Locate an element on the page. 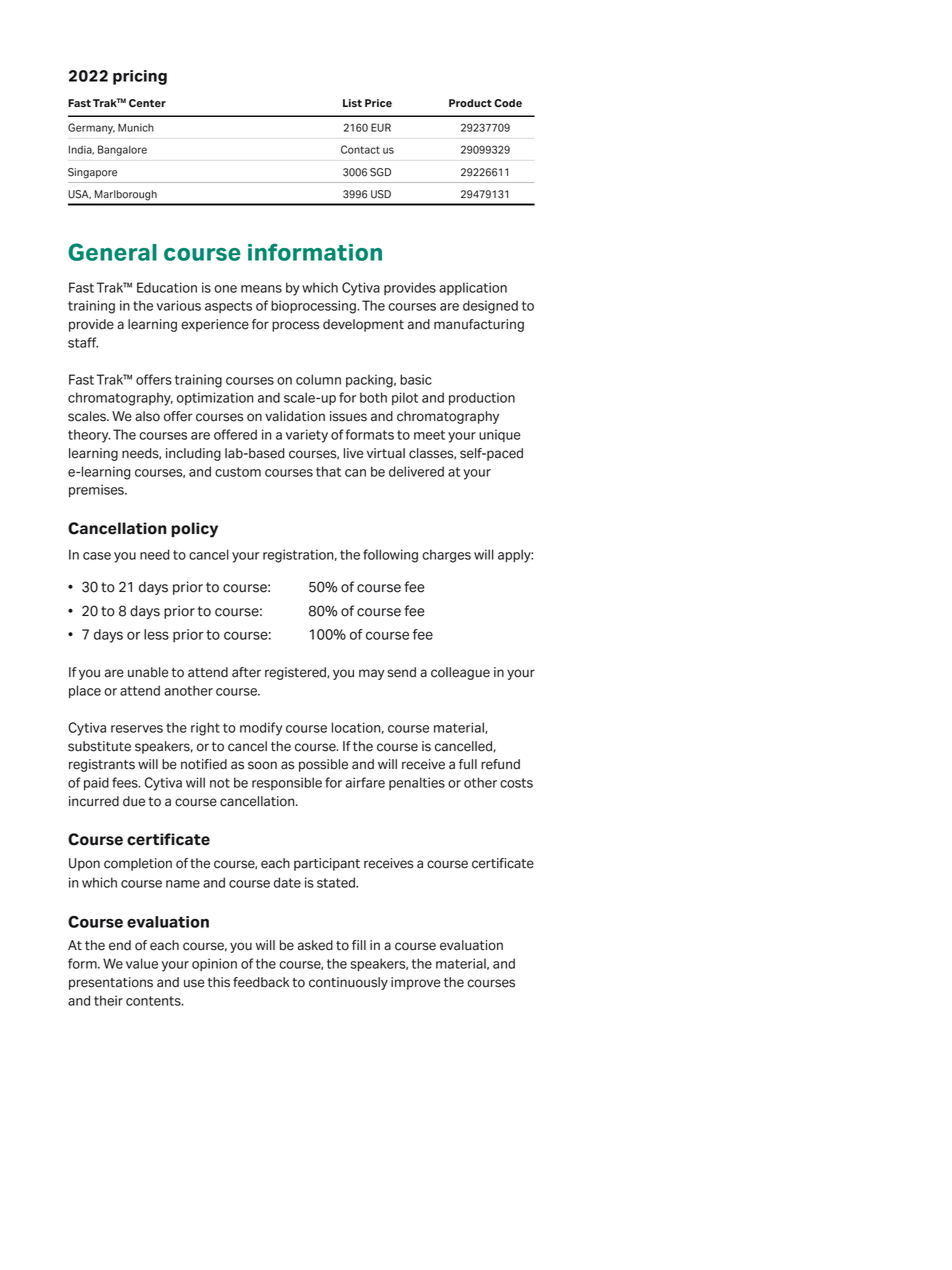  value is located at coordinates (142, 963).
